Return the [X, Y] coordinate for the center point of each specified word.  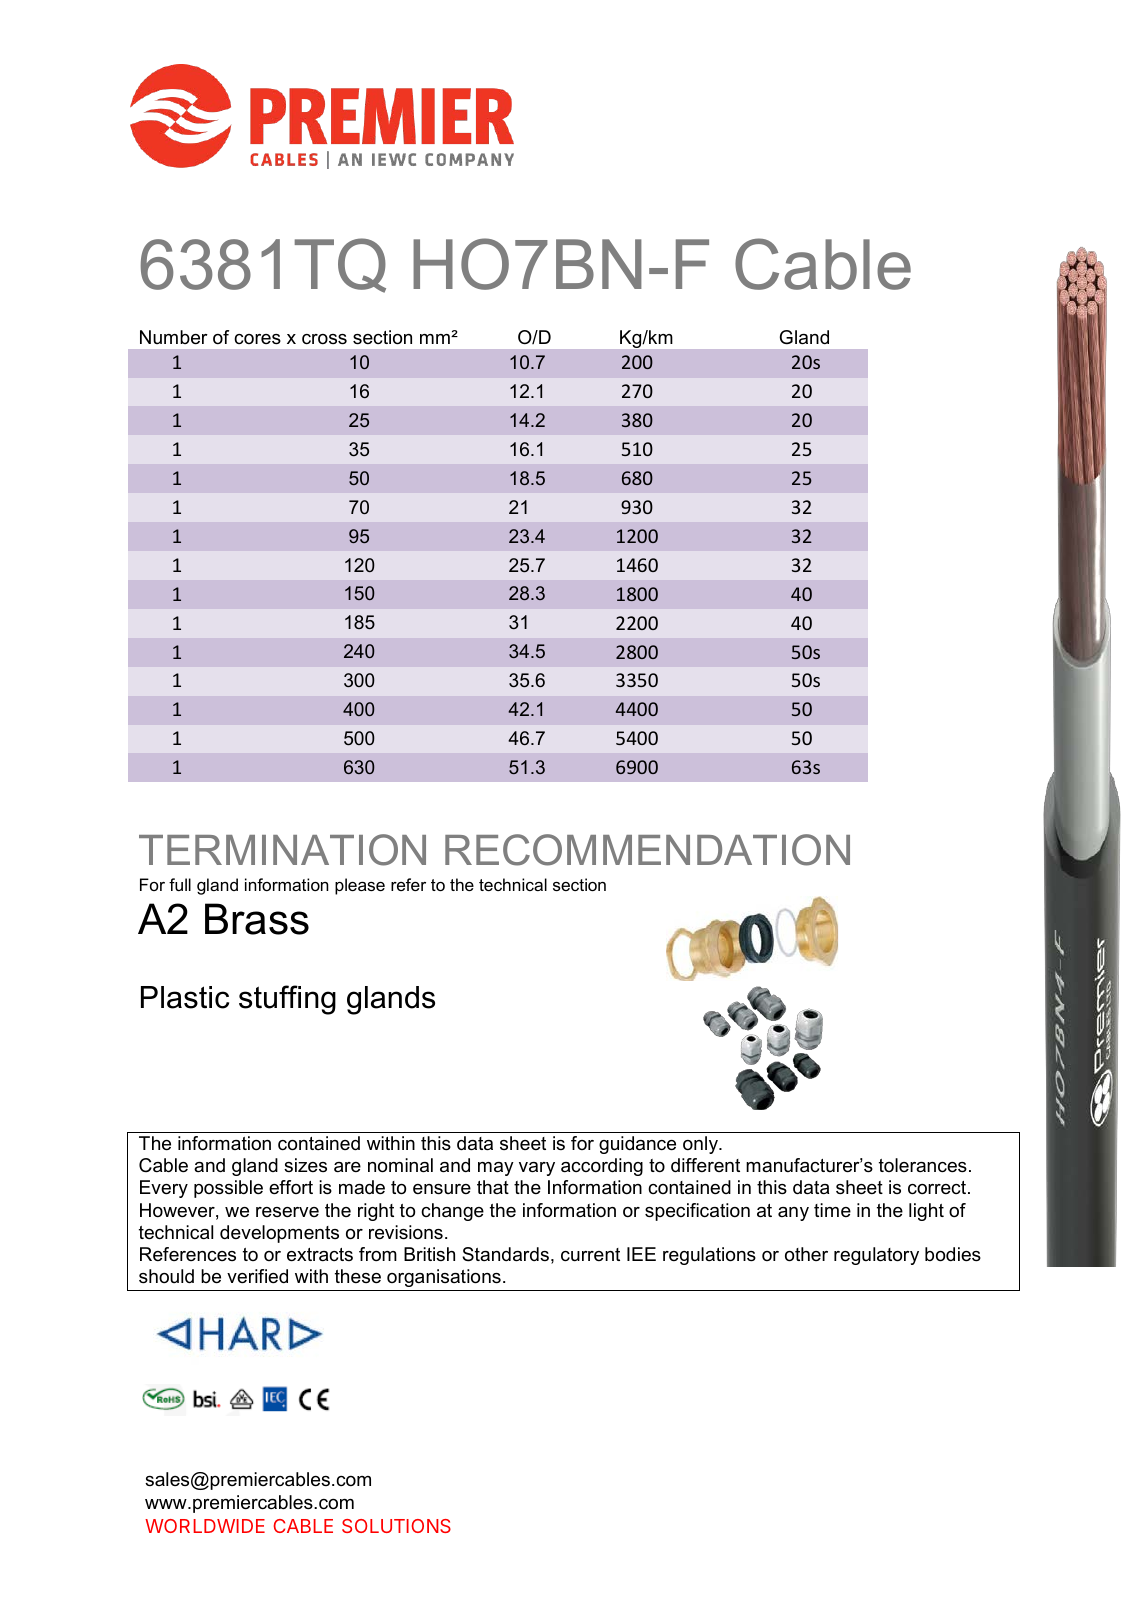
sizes [305, 1165]
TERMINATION [282, 850]
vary [537, 1169]
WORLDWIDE [205, 1526]
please [360, 886]
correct [938, 1187]
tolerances [923, 1165]
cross [324, 339]
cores [257, 339]
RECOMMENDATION [647, 850]
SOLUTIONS [396, 1526]
